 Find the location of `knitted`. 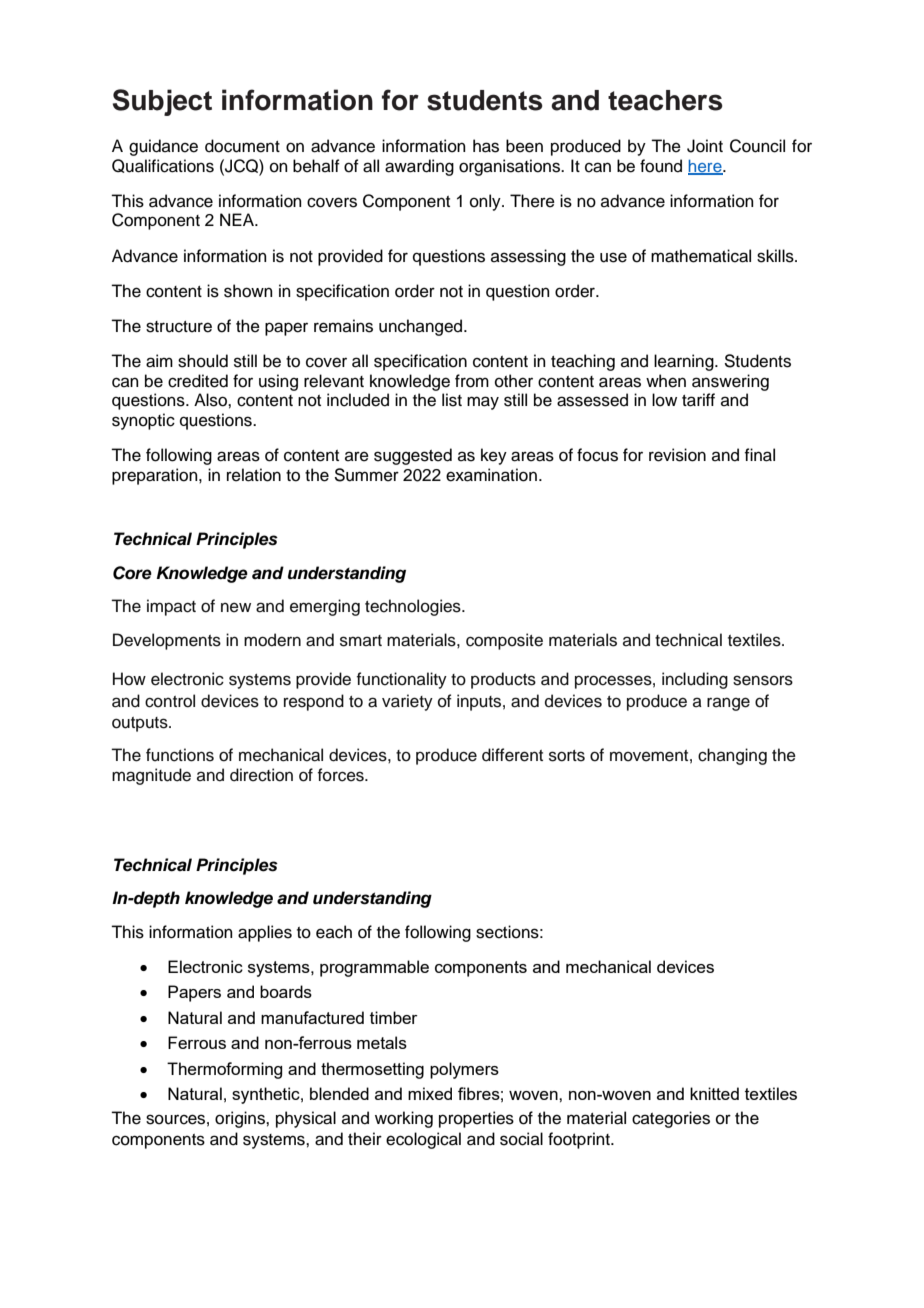

knitted is located at coordinates (714, 1093).
